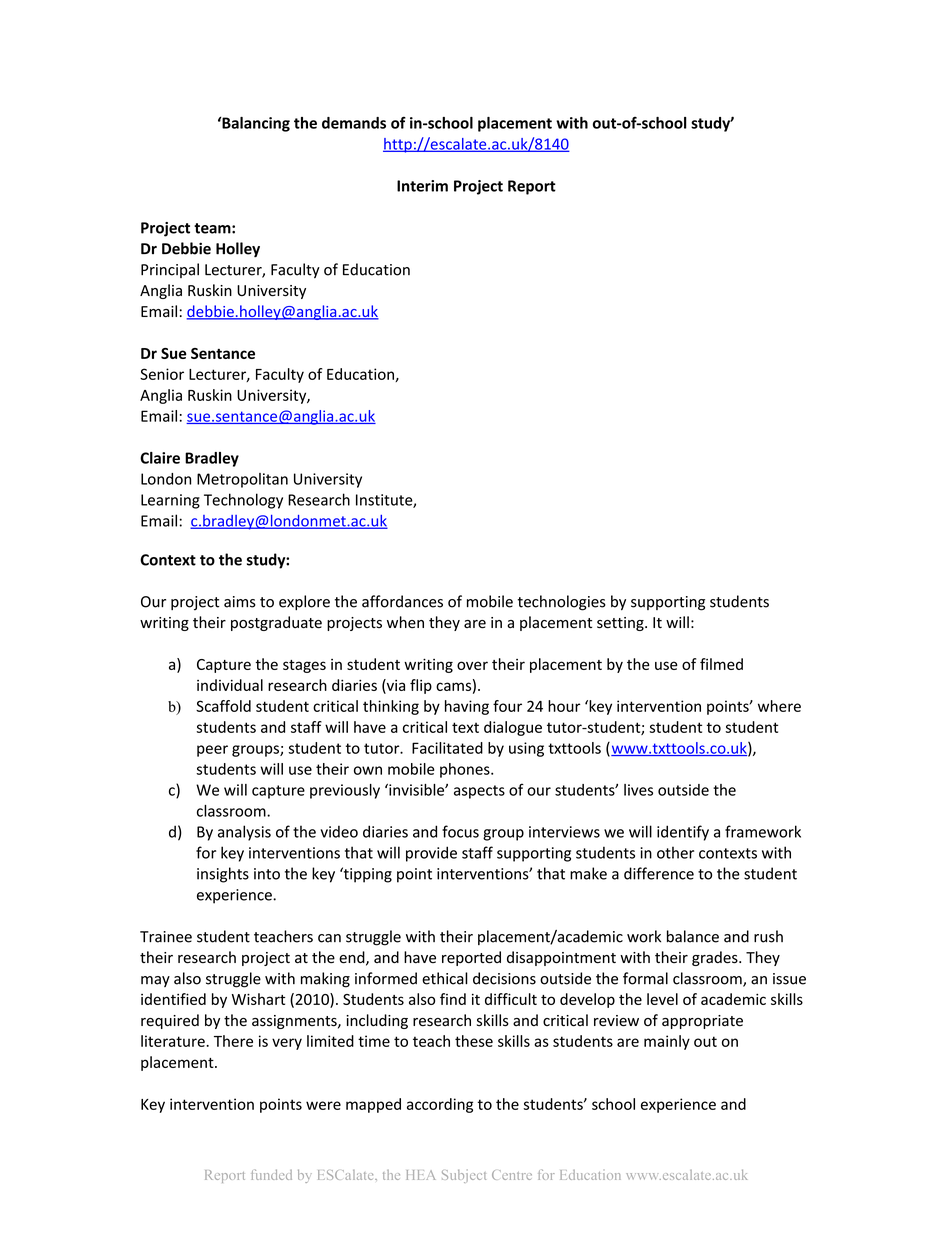  Describe the element at coordinates (721, 664) in the document. I see `filmed` at that location.
